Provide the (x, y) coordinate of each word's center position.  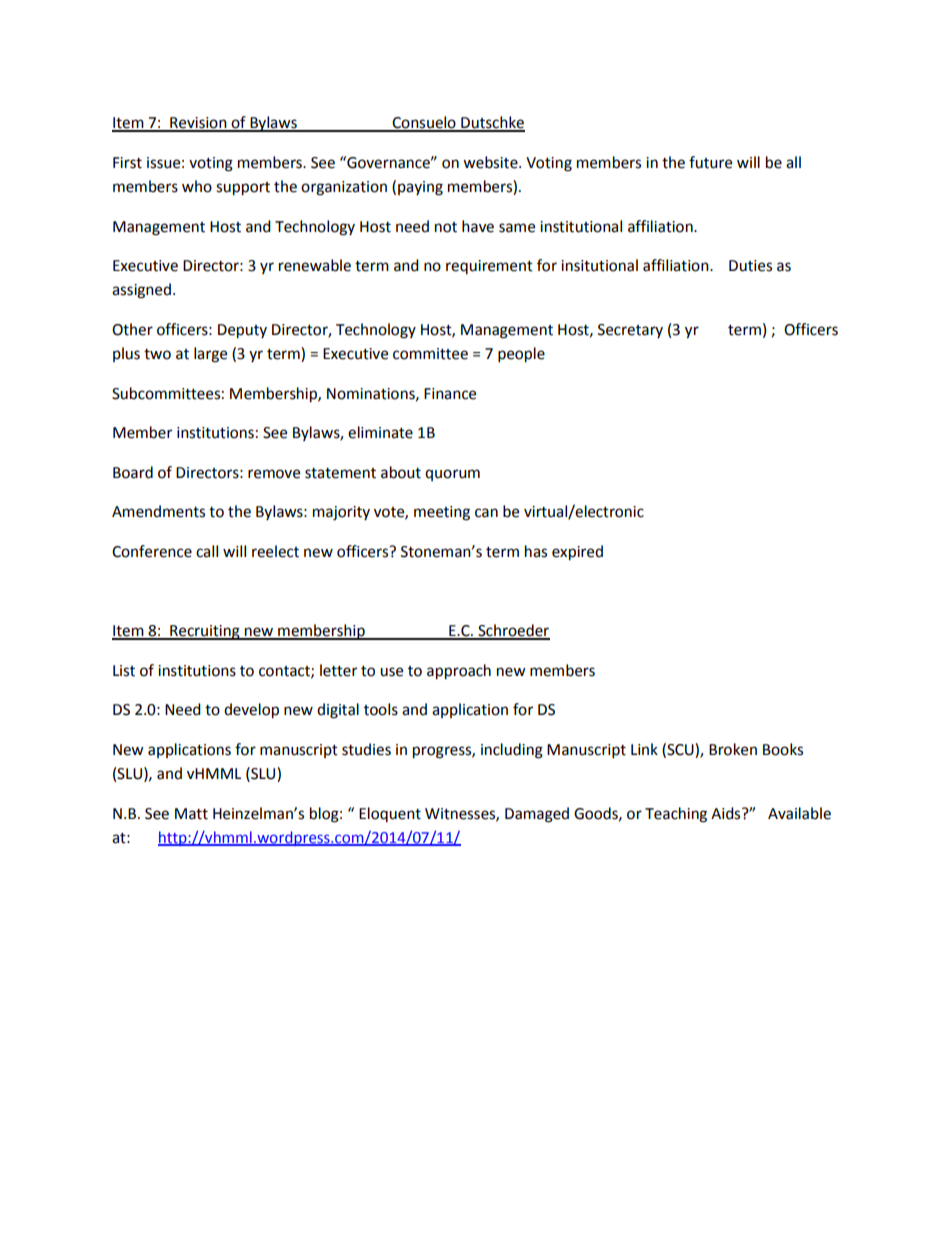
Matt (191, 814)
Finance (450, 394)
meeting (442, 513)
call (207, 551)
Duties (750, 266)
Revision (198, 124)
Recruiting (205, 632)
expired (577, 553)
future (710, 162)
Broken (733, 749)
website (491, 162)
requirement (489, 267)
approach (459, 672)
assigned (141, 291)
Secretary (630, 331)
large (210, 355)
